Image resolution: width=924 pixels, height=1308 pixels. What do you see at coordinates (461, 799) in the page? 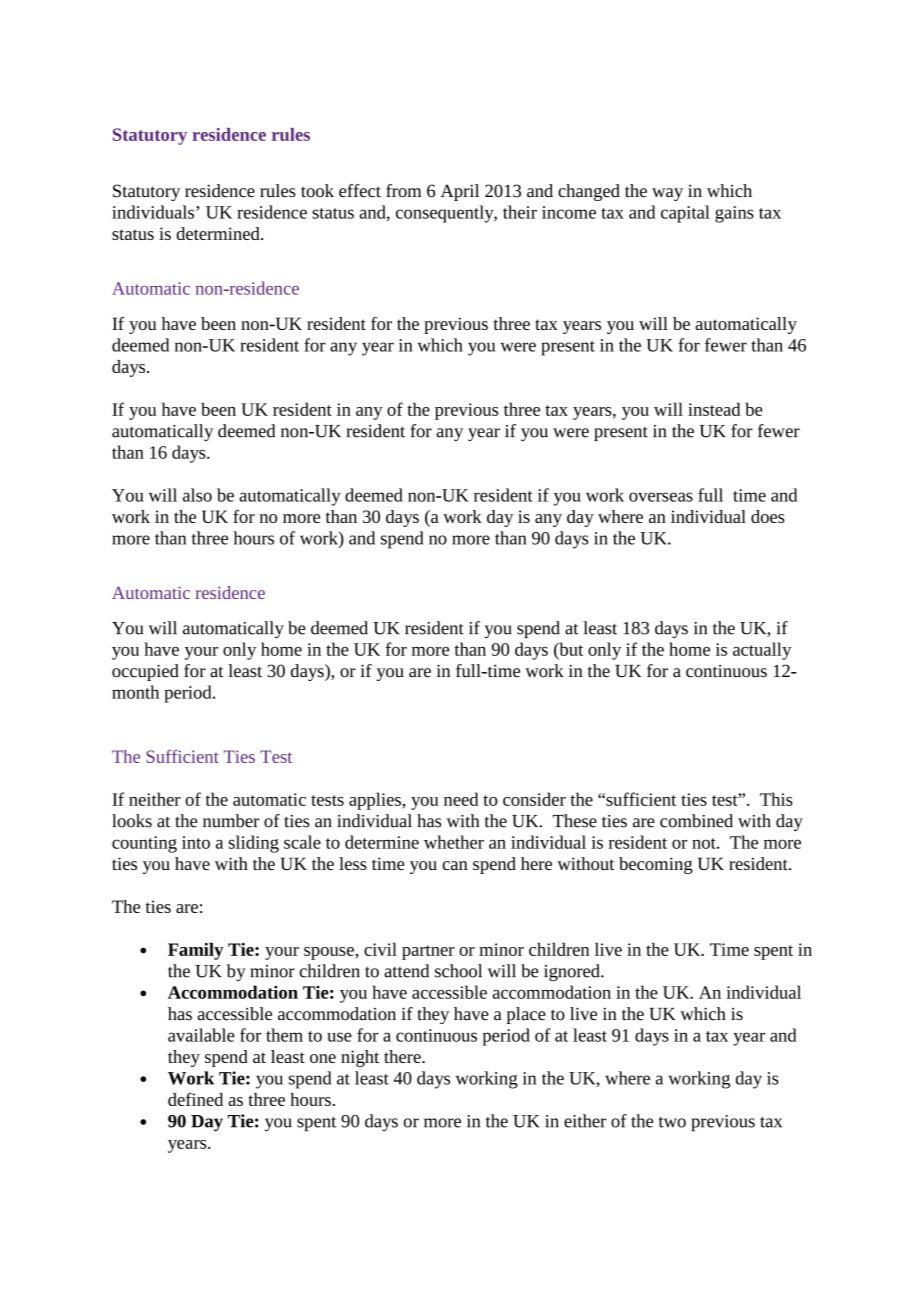
I see `need` at bounding box center [461, 799].
